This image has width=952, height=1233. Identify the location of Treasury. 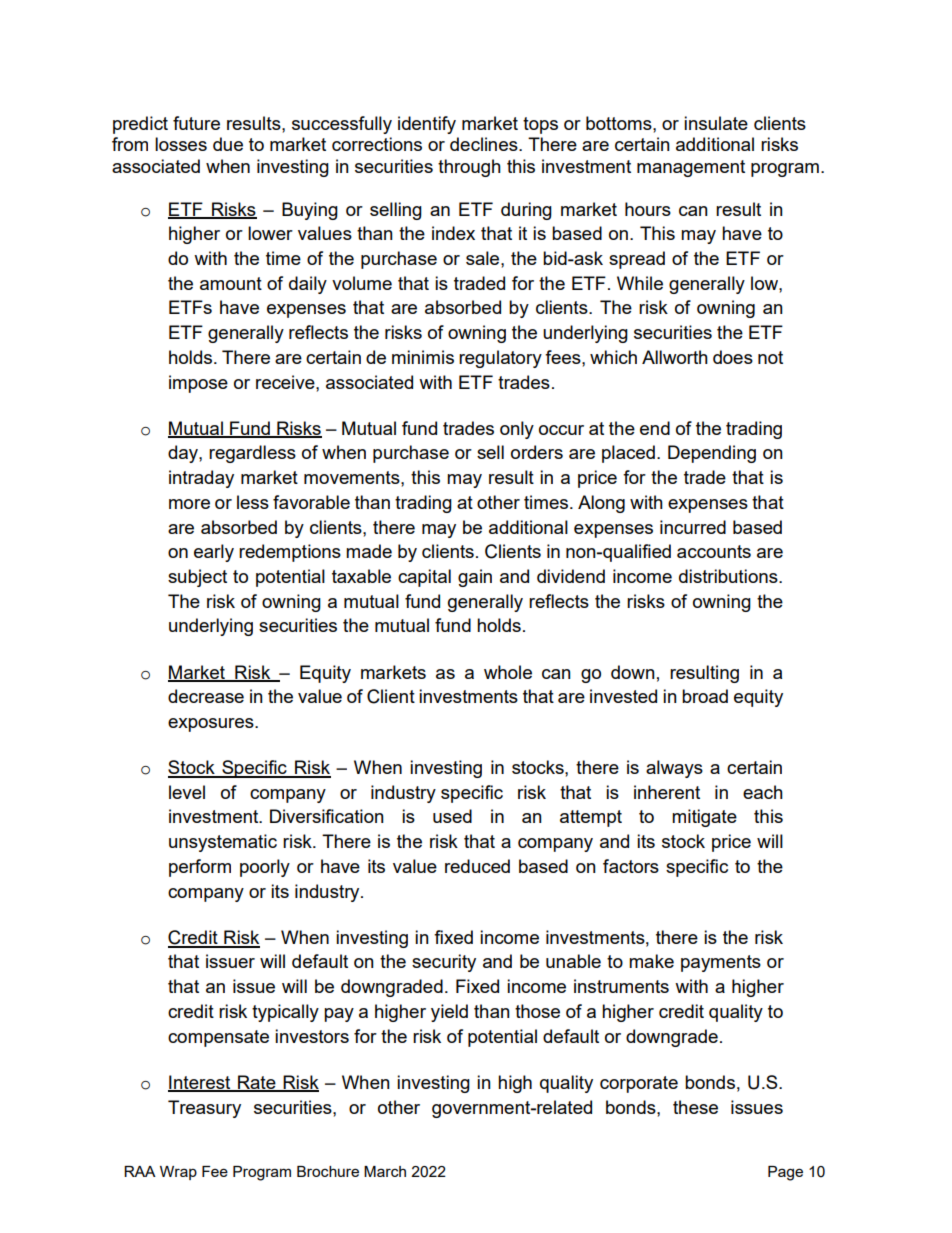
(204, 1109).
